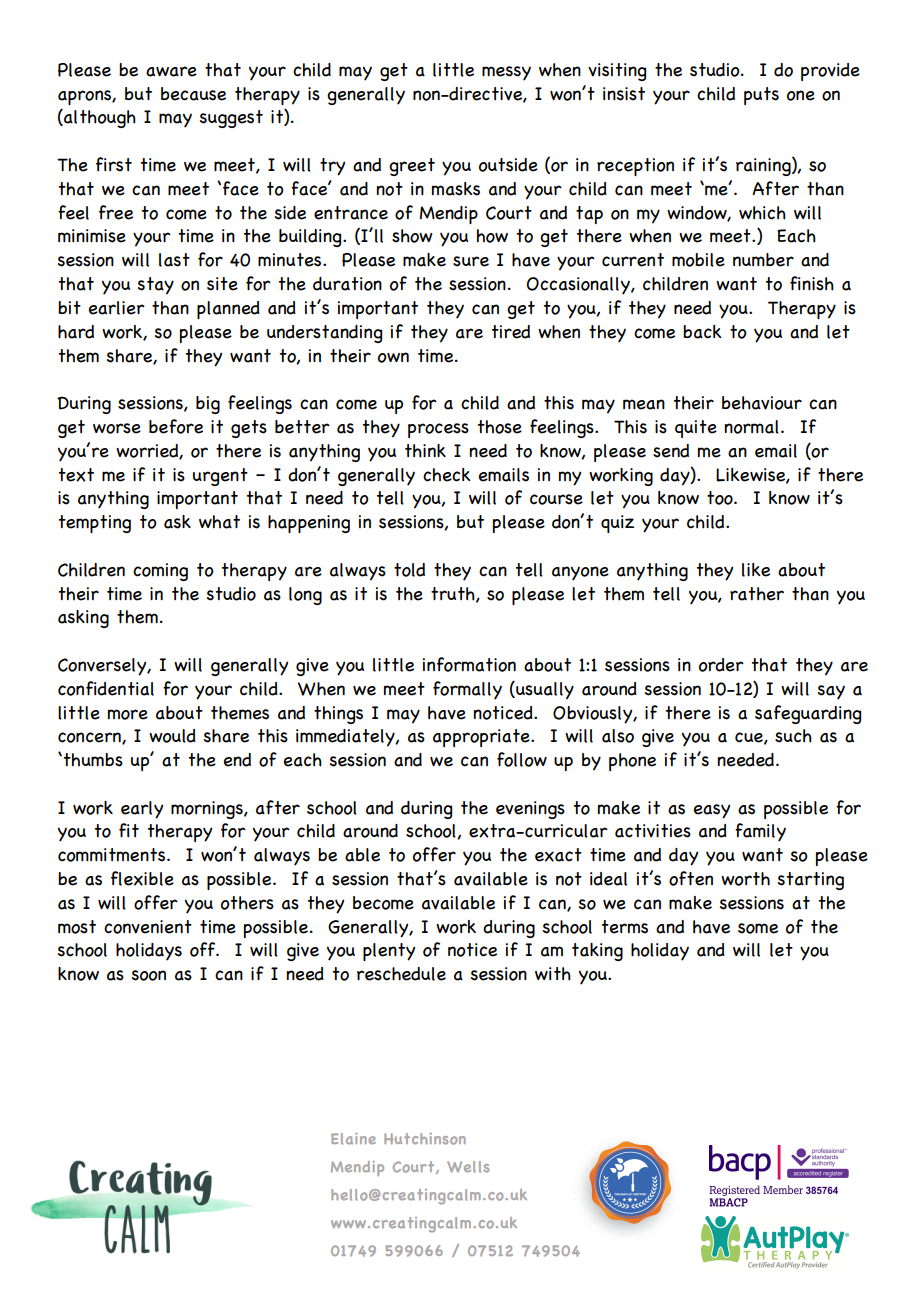 This screenshot has width=924, height=1308. Describe the element at coordinates (761, 96) in the screenshot. I see `puts` at that location.
